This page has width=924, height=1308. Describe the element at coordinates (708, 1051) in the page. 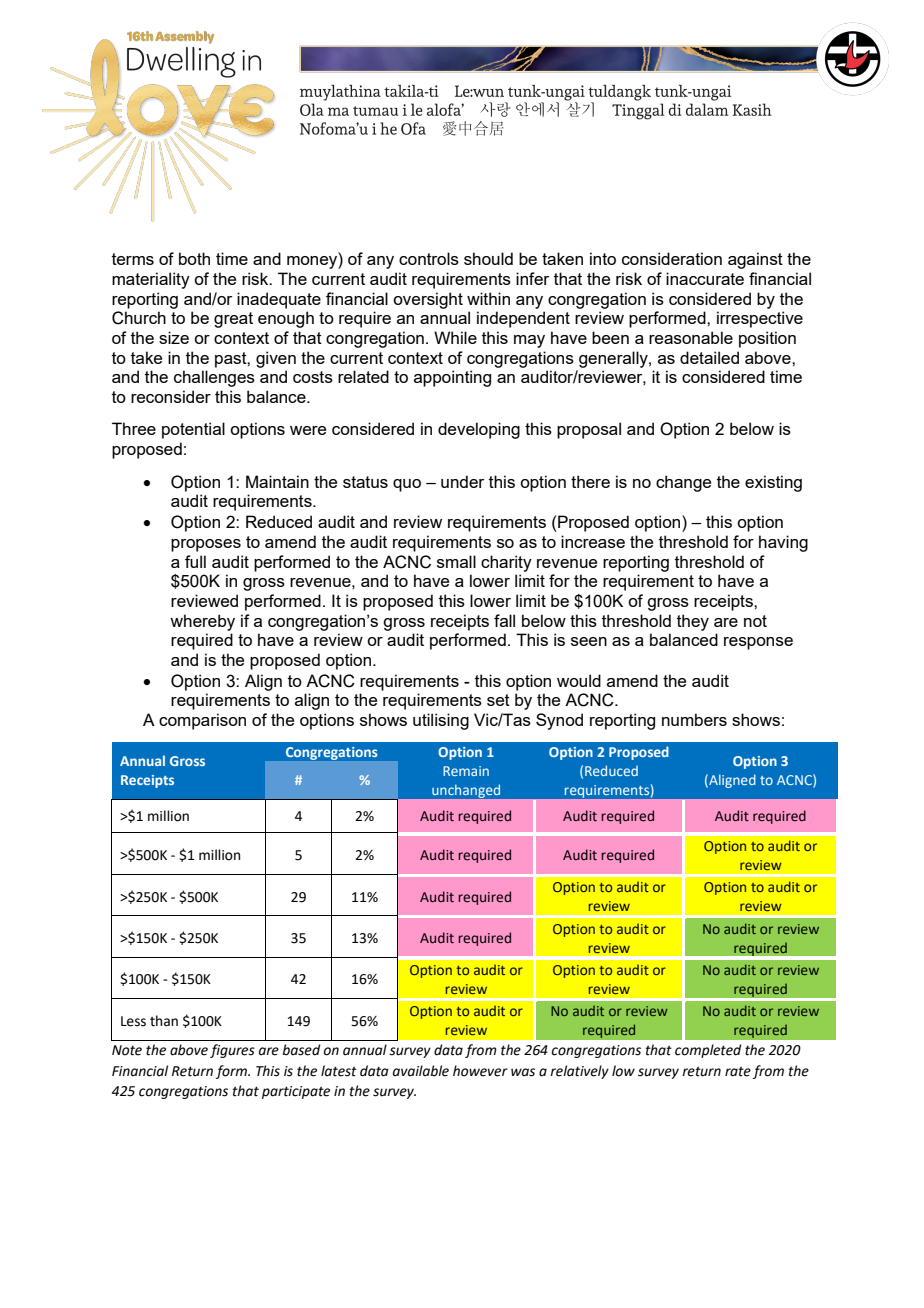

I see `completed` at that location.
